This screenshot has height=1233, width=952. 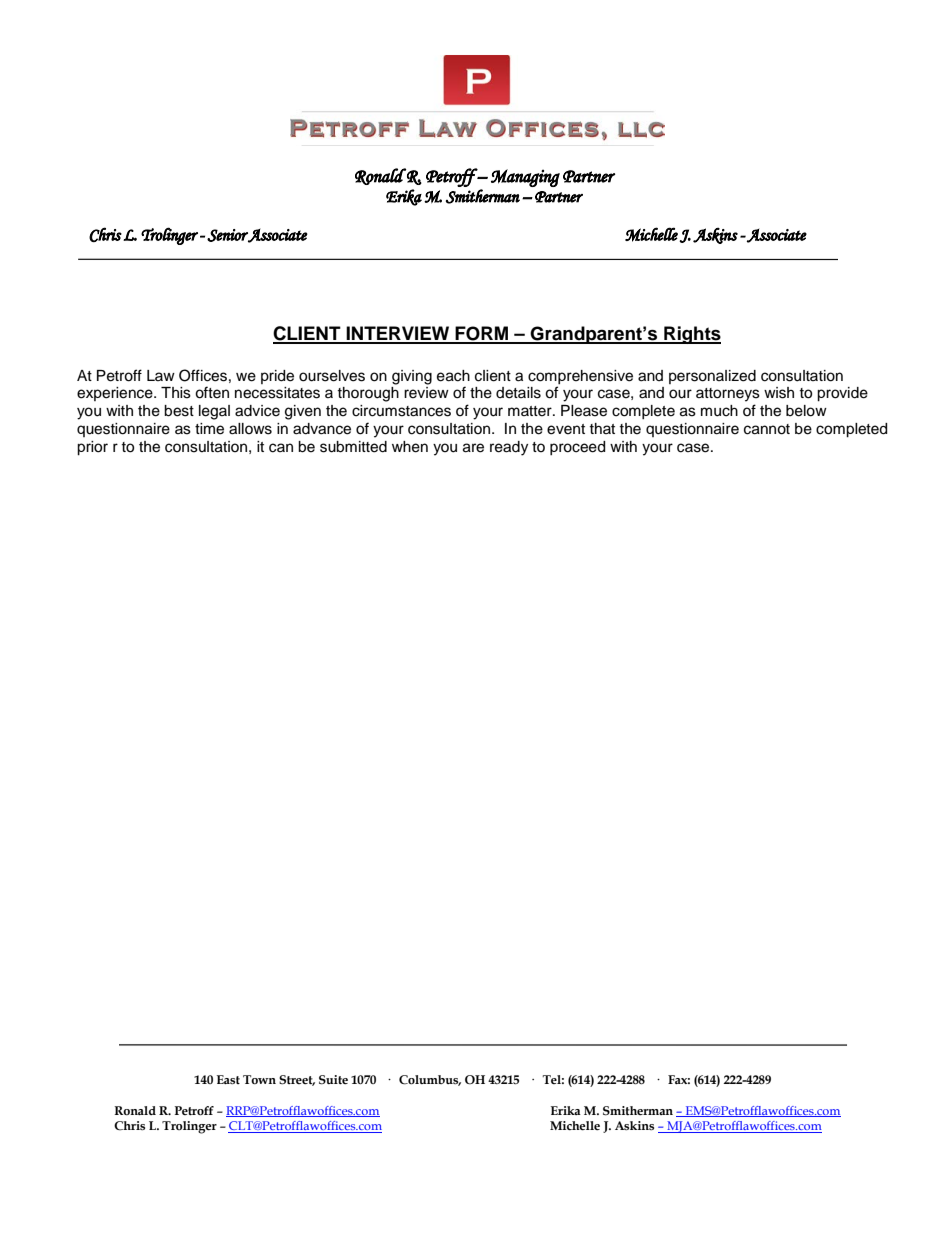 I want to click on ready, so click(x=509, y=448).
